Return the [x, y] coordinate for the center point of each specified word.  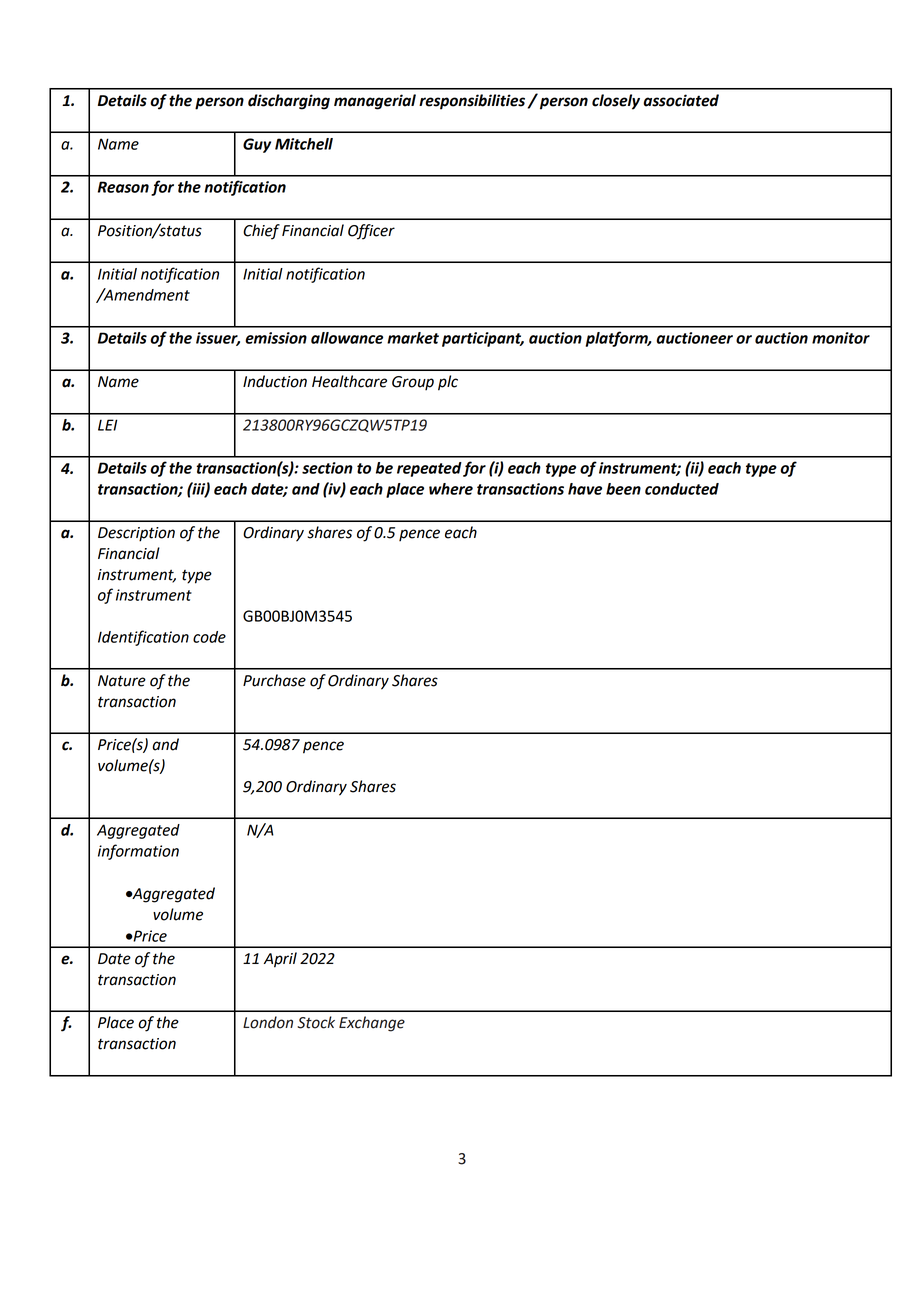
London [268, 1022]
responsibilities [472, 102]
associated [681, 100]
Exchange [372, 1024]
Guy [257, 145]
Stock [316, 1022]
